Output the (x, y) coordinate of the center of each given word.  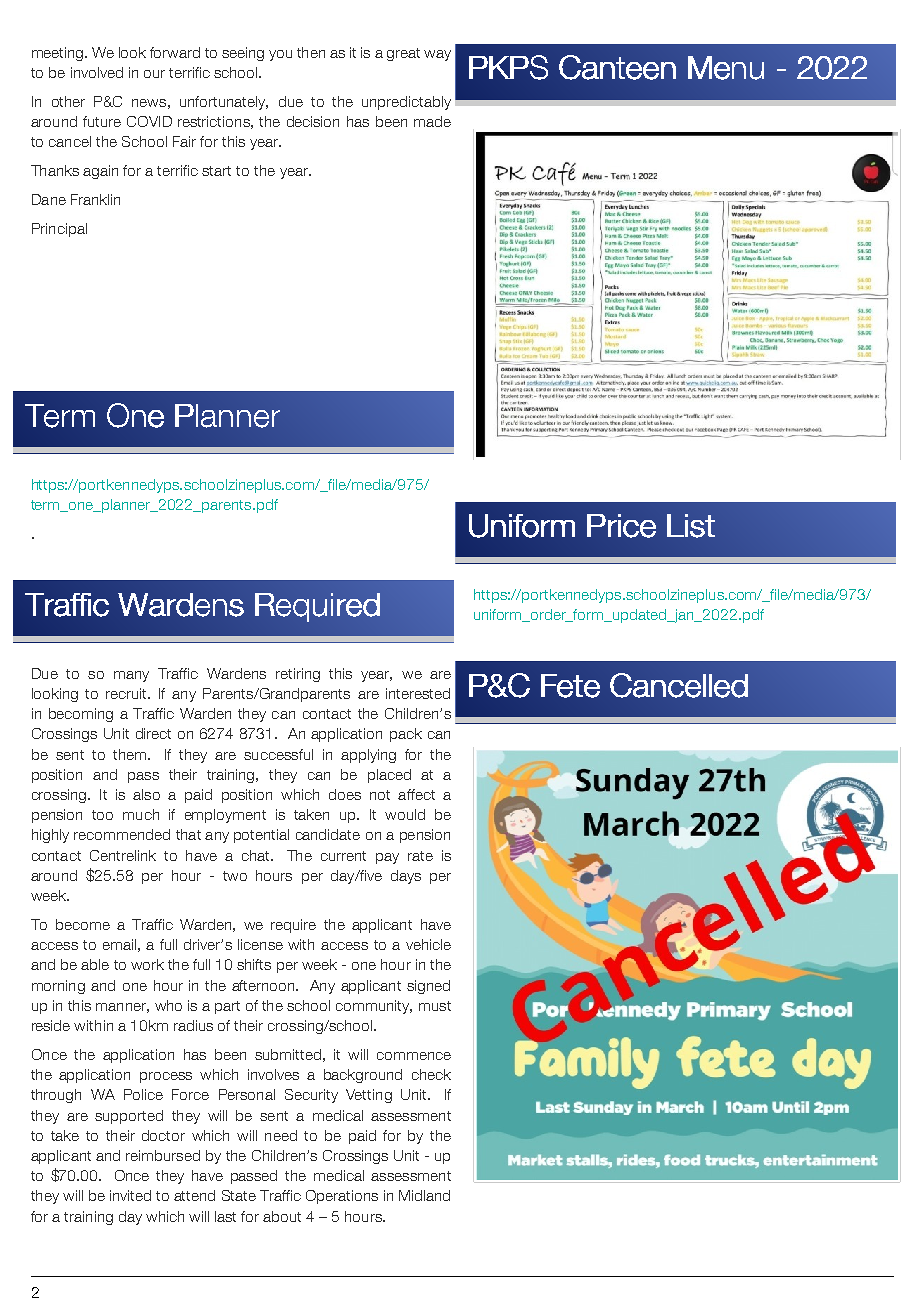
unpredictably (406, 103)
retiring (298, 675)
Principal (59, 230)
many (131, 676)
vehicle (428, 944)
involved (97, 72)
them (131, 754)
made (432, 121)
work (147, 964)
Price (621, 526)
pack (406, 735)
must (435, 1006)
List (691, 526)
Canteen (617, 67)
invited (130, 1195)
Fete (570, 686)
